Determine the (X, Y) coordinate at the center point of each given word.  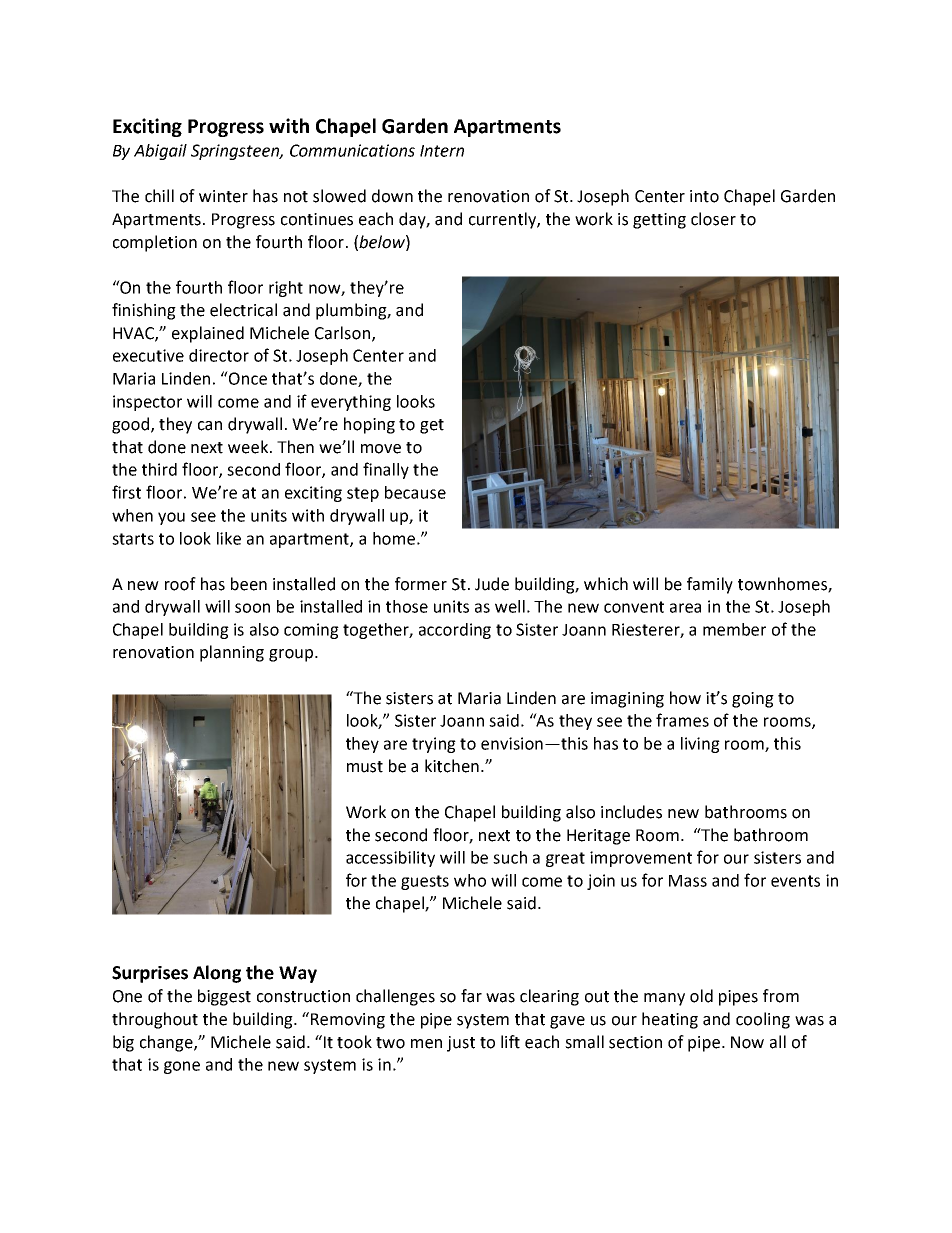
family (710, 585)
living (700, 745)
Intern (442, 151)
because (415, 492)
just (461, 1044)
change (167, 1043)
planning (232, 653)
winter (223, 196)
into (704, 196)
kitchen (452, 766)
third (159, 469)
